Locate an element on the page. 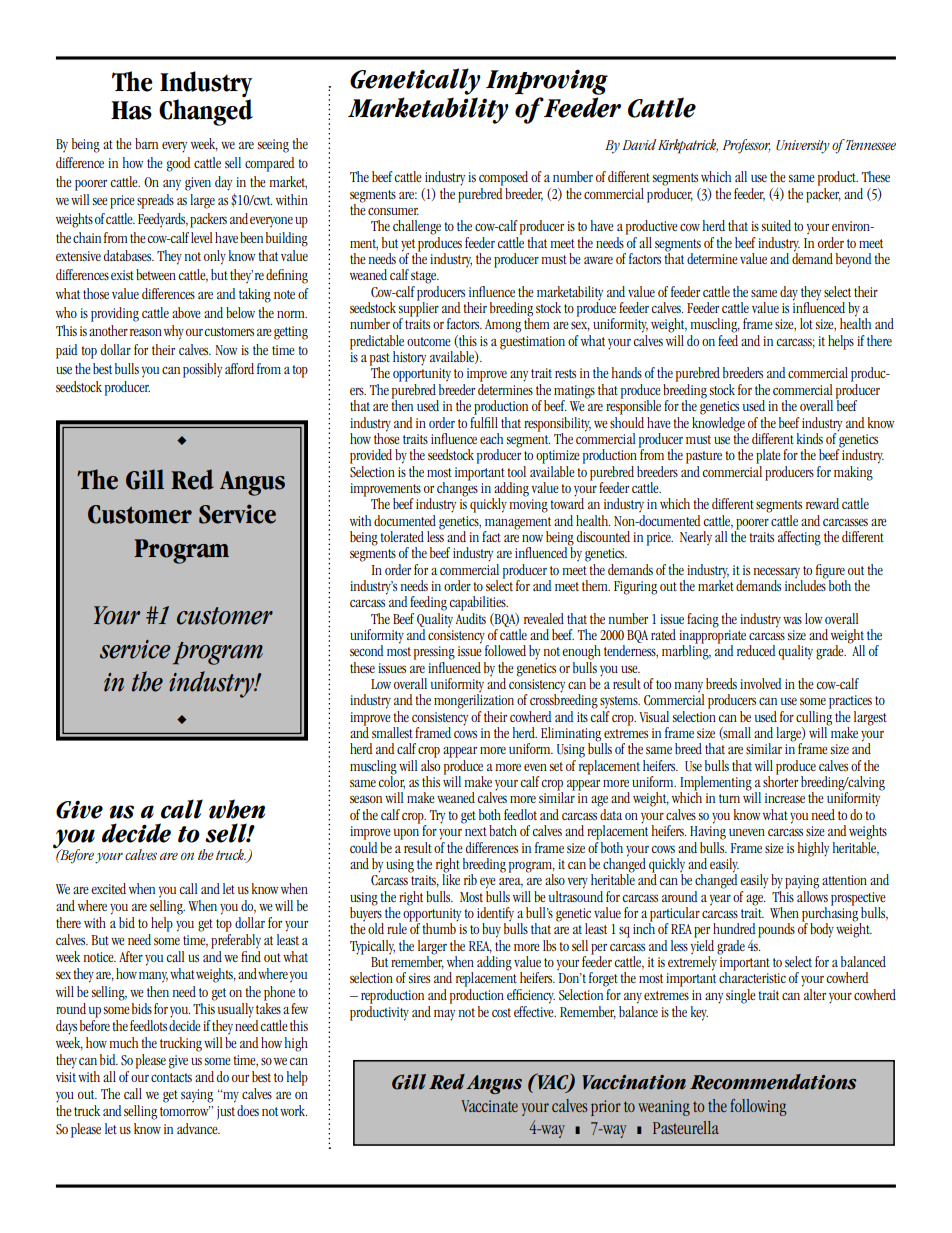 This image has width=952, height=1233. each is located at coordinates (491, 438).
